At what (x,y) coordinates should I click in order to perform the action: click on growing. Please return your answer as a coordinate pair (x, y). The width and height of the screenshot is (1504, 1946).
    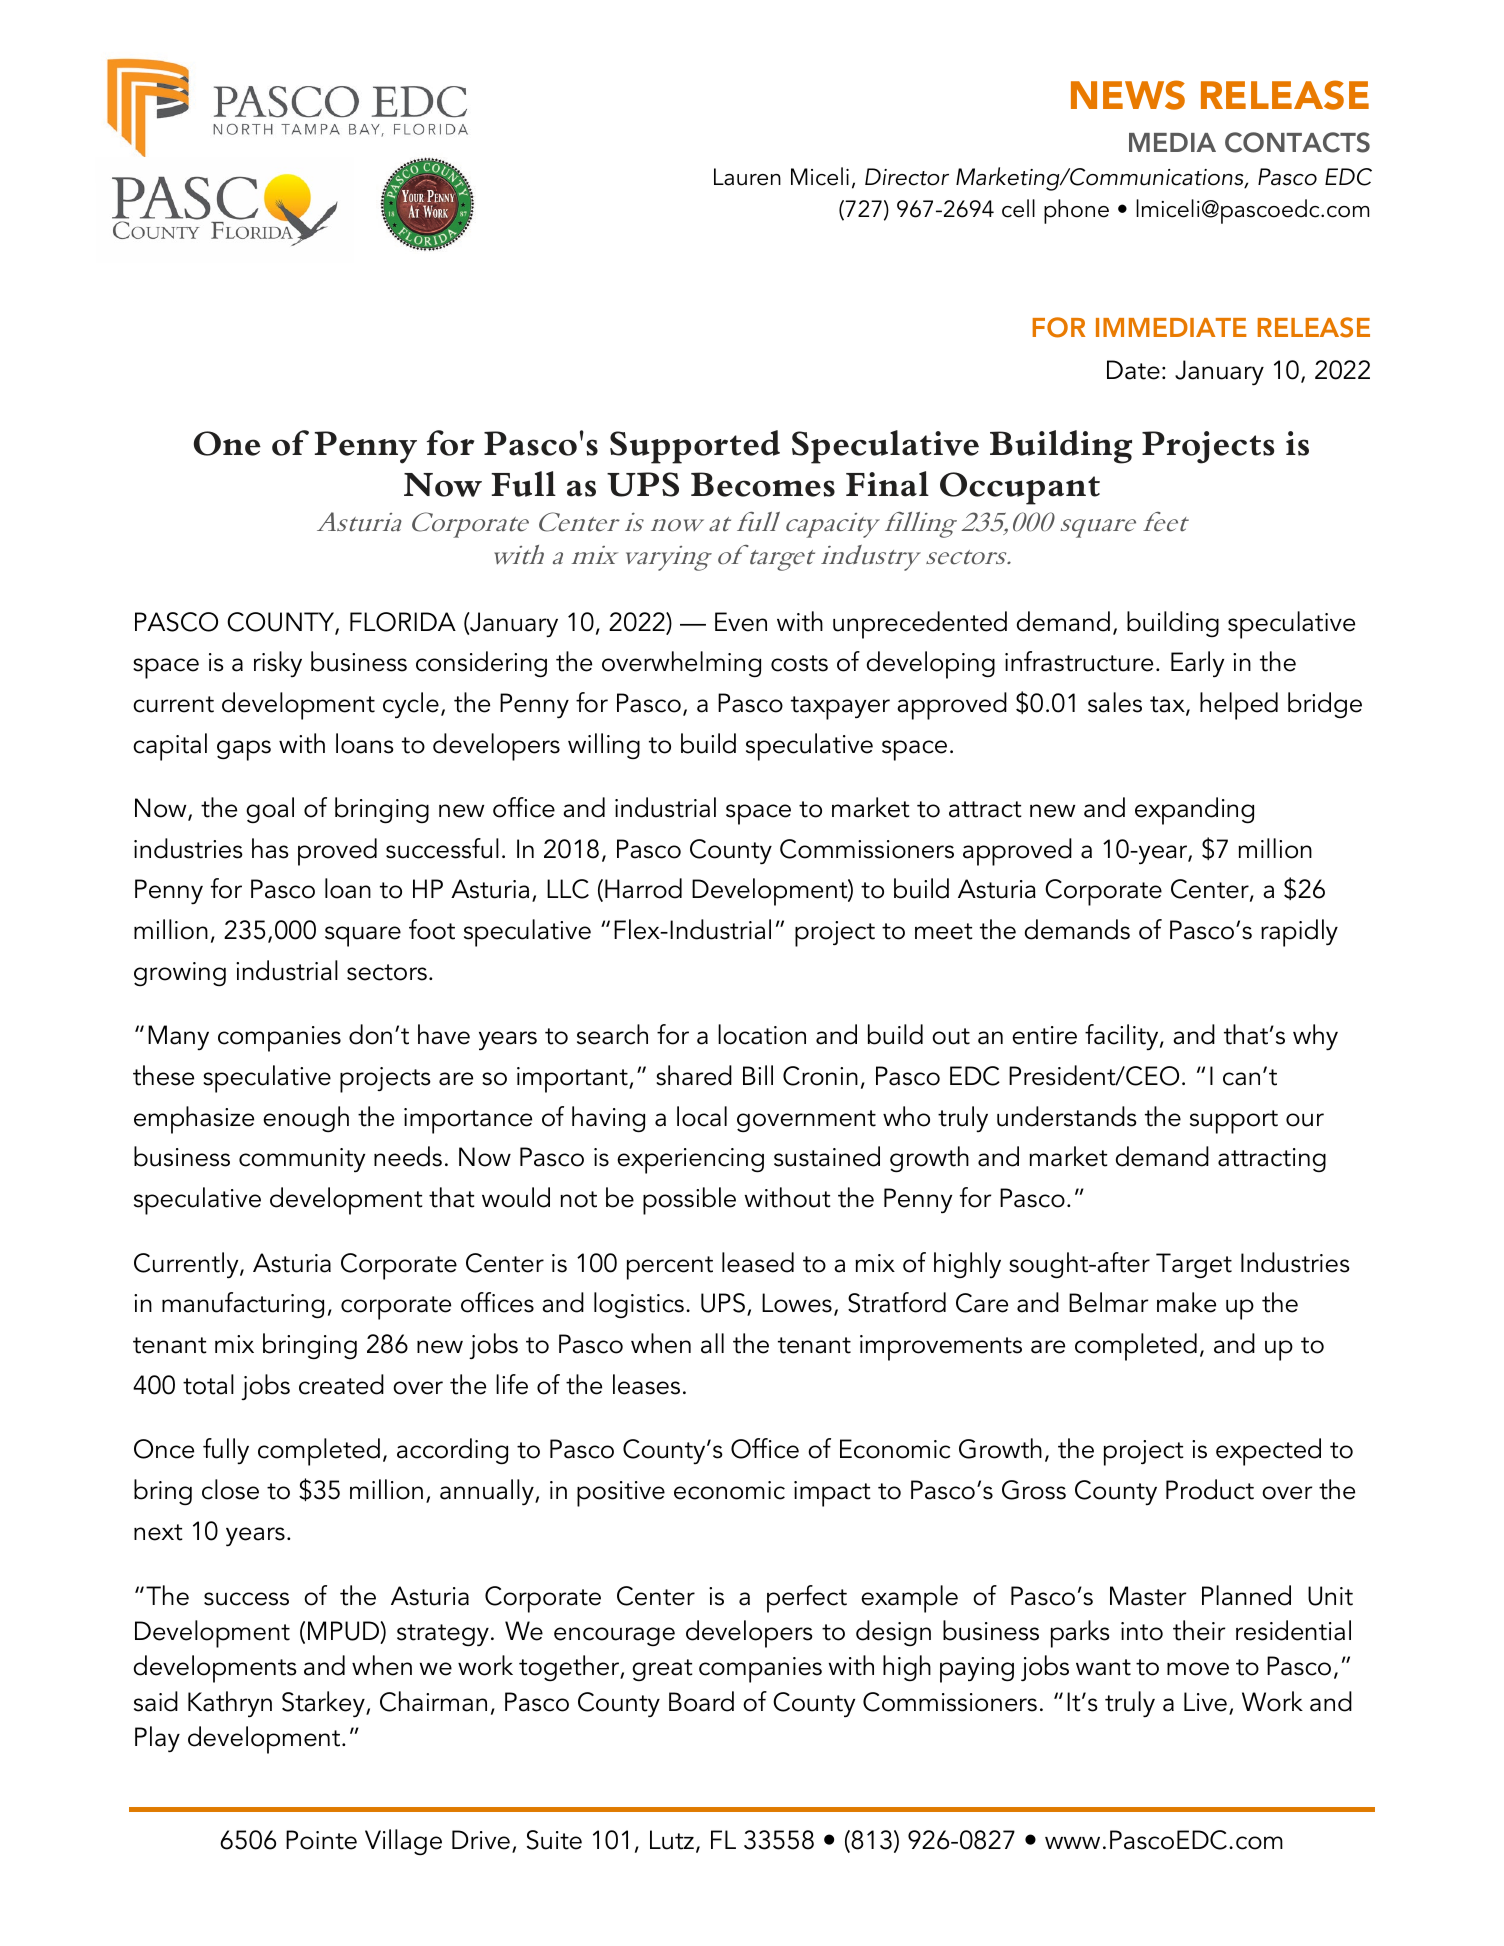
    Looking at the image, I should click on (180, 974).
